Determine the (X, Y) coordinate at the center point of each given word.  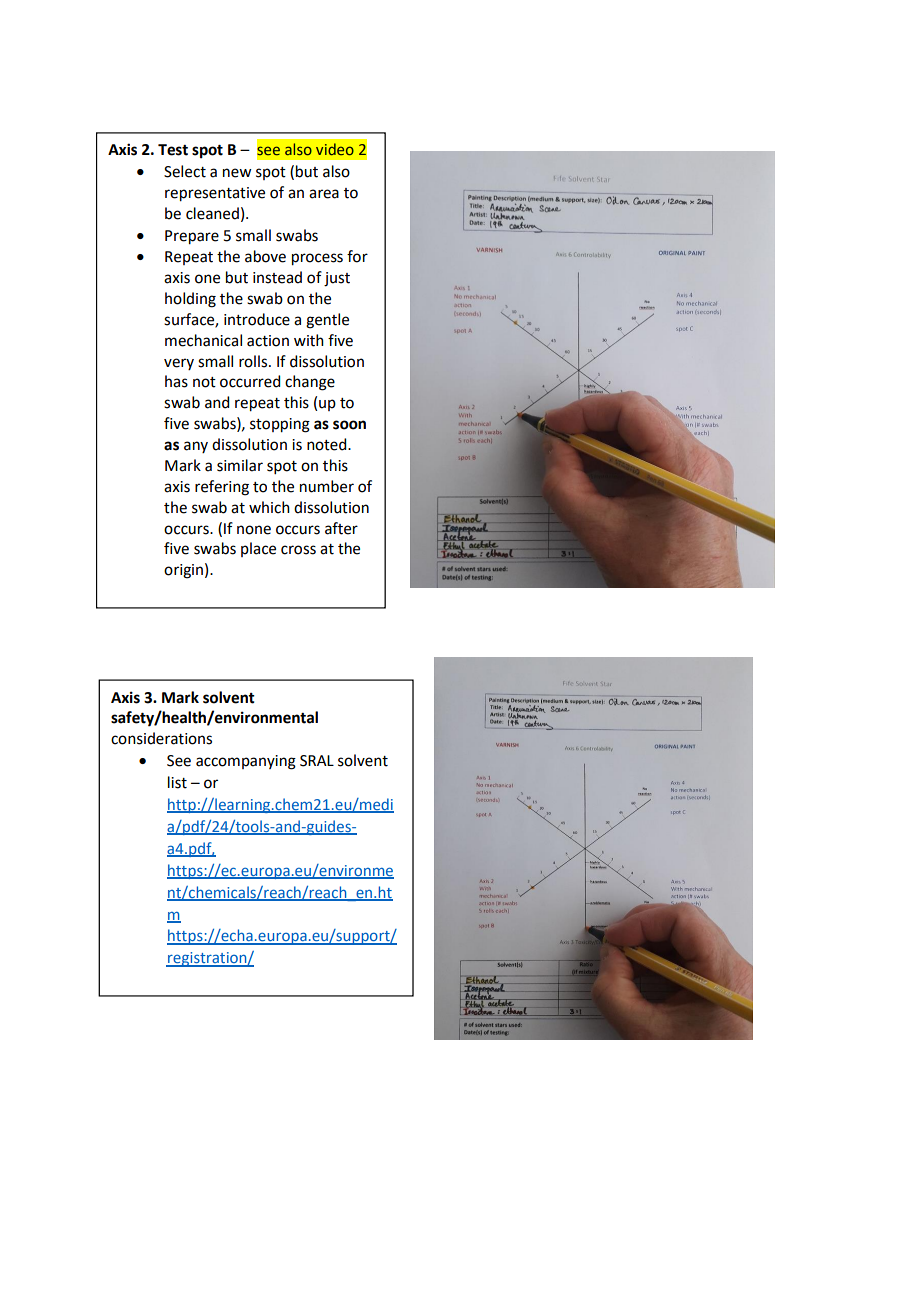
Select (185, 171)
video (335, 149)
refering (222, 488)
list (177, 782)
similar (240, 465)
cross (298, 550)
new (237, 173)
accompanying (246, 762)
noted (328, 444)
